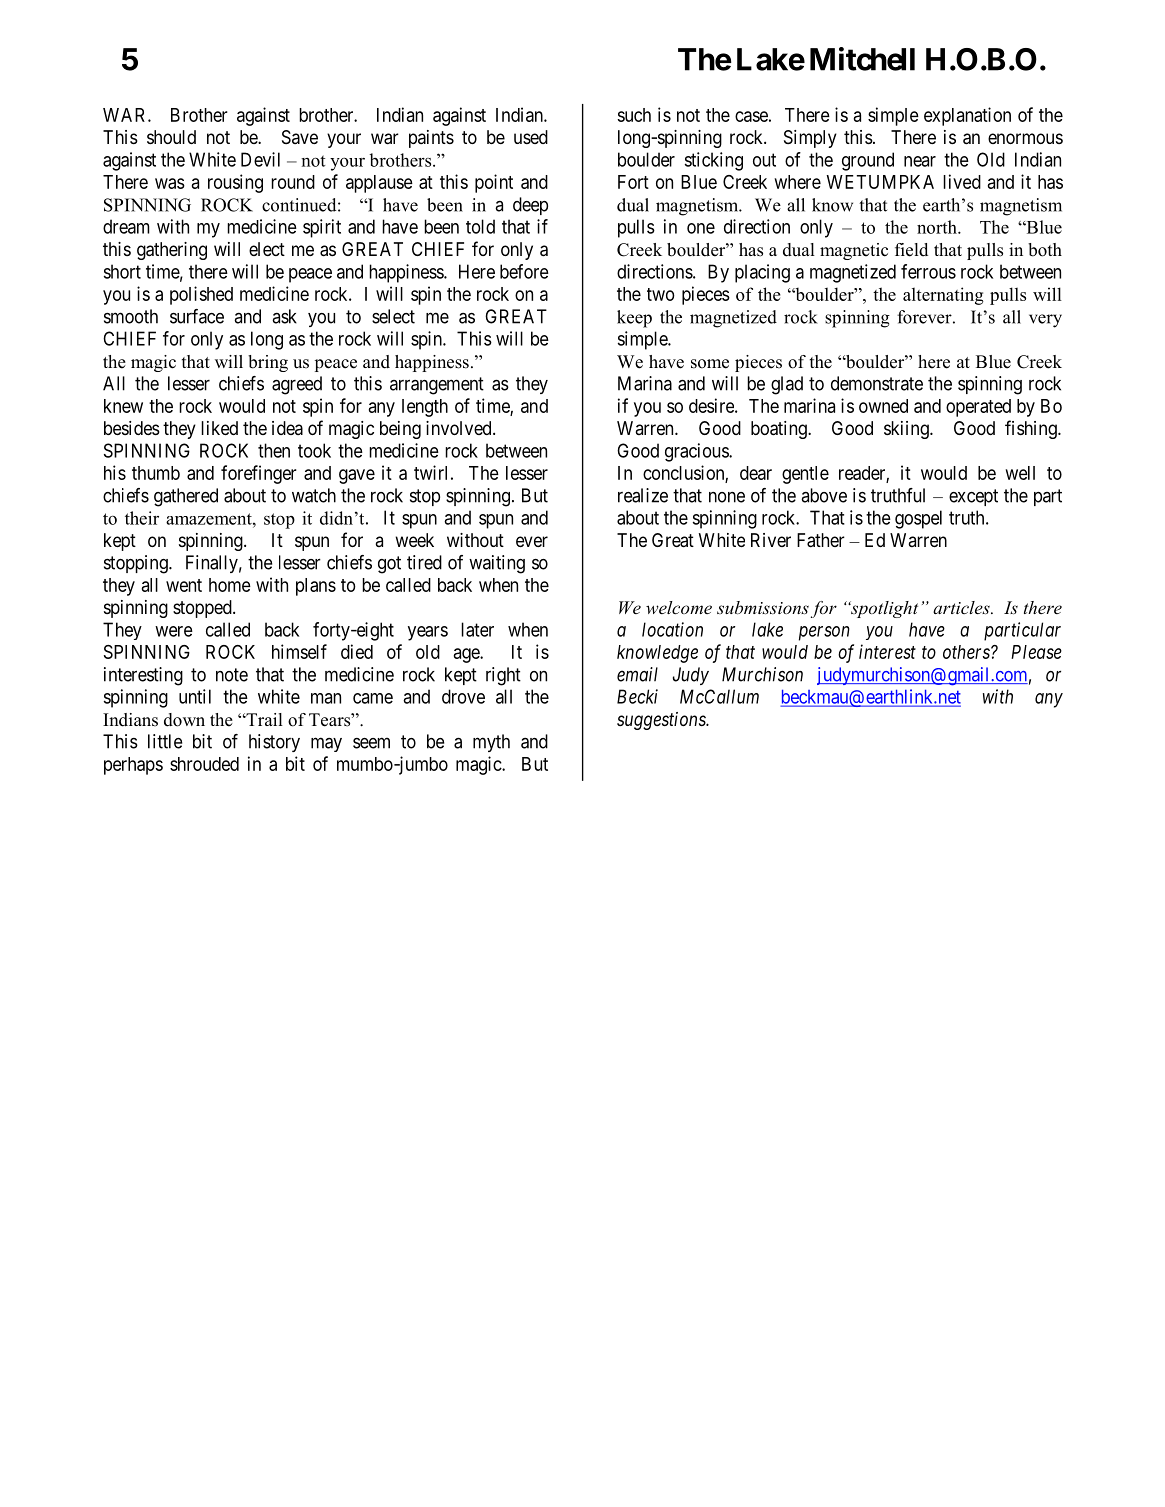 This screenshot has width=1165, height=1507. What do you see at coordinates (201, 295) in the screenshot?
I see `polished` at bounding box center [201, 295].
